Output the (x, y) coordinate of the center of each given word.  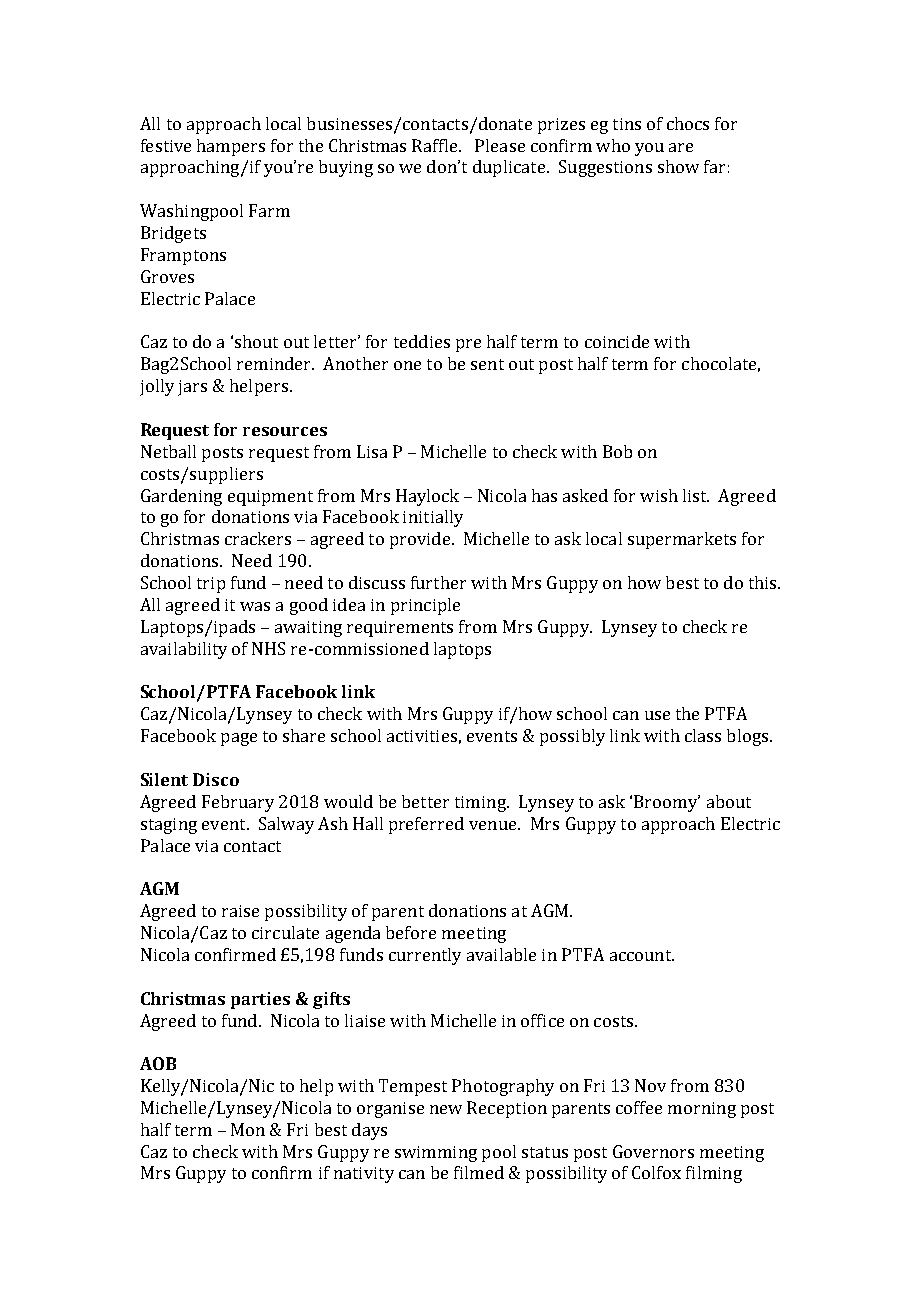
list (696, 495)
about (729, 801)
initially (433, 518)
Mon (248, 1129)
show (678, 166)
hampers (231, 147)
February (238, 803)
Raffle (436, 145)
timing (481, 804)
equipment (270, 498)
